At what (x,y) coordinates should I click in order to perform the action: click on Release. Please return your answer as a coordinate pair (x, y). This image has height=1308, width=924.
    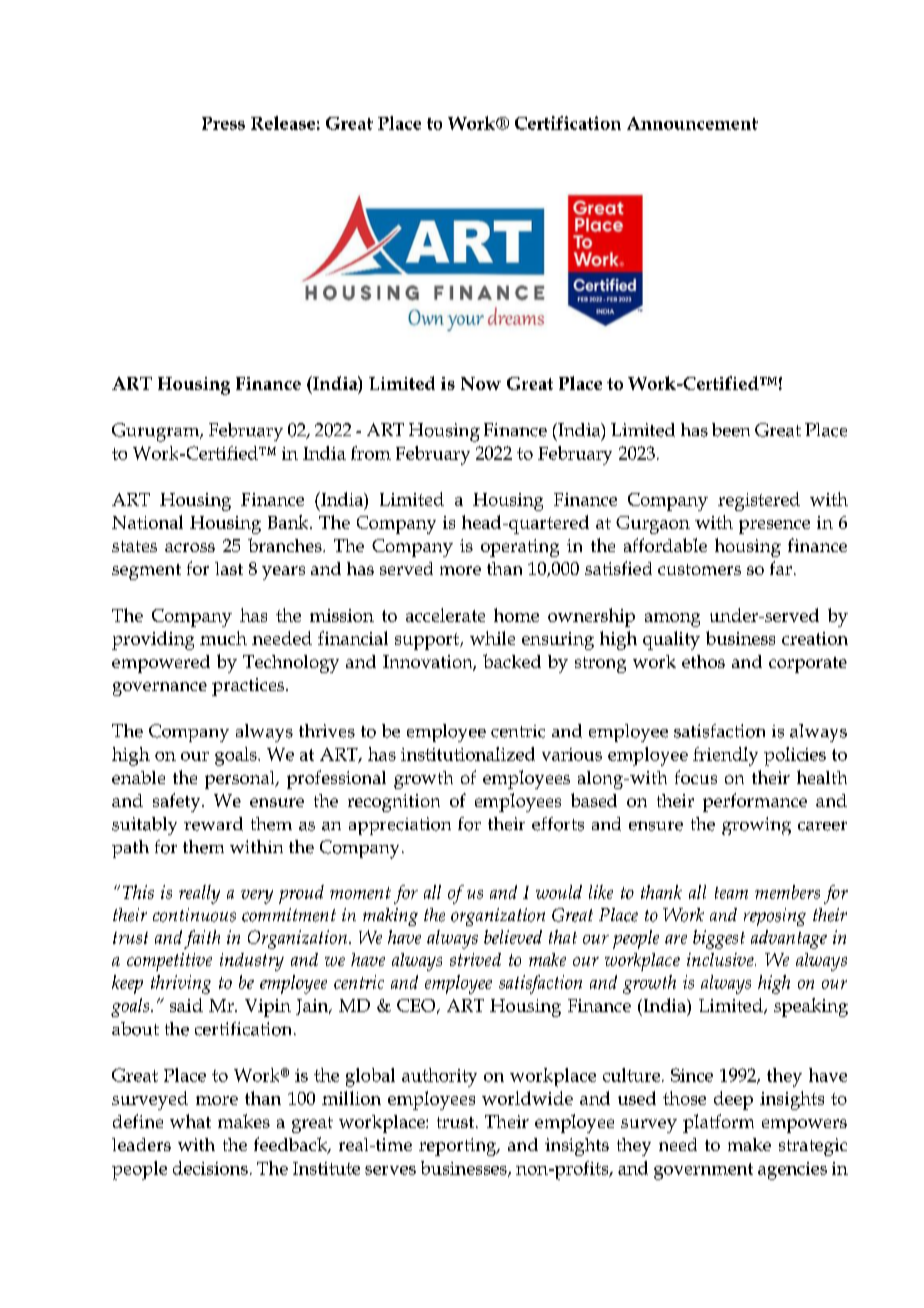
    Looking at the image, I should click on (283, 123).
